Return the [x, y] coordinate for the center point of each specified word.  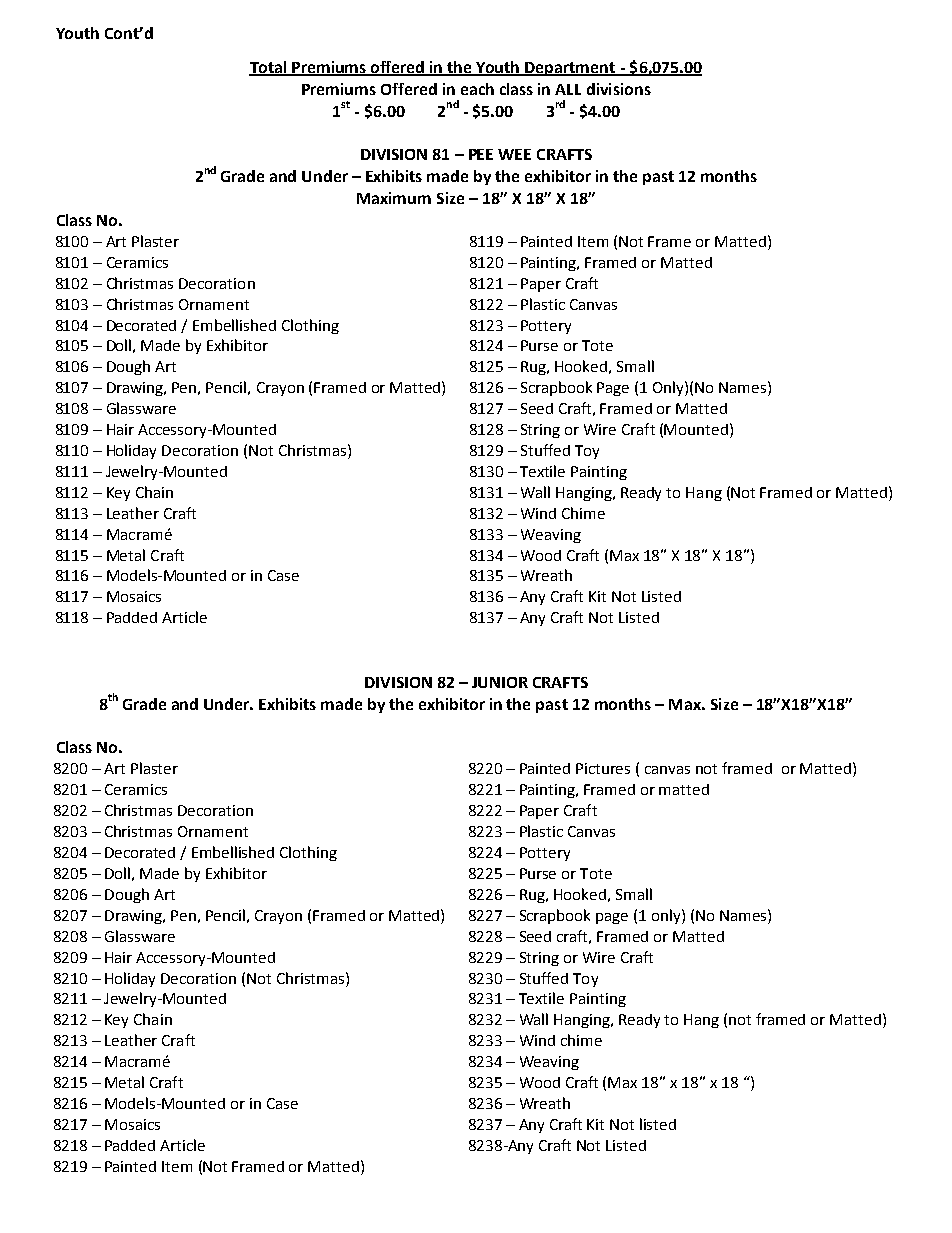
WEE [514, 154]
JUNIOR [500, 682]
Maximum [394, 198]
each [477, 89]
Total [269, 68]
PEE [481, 154]
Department [571, 69]
